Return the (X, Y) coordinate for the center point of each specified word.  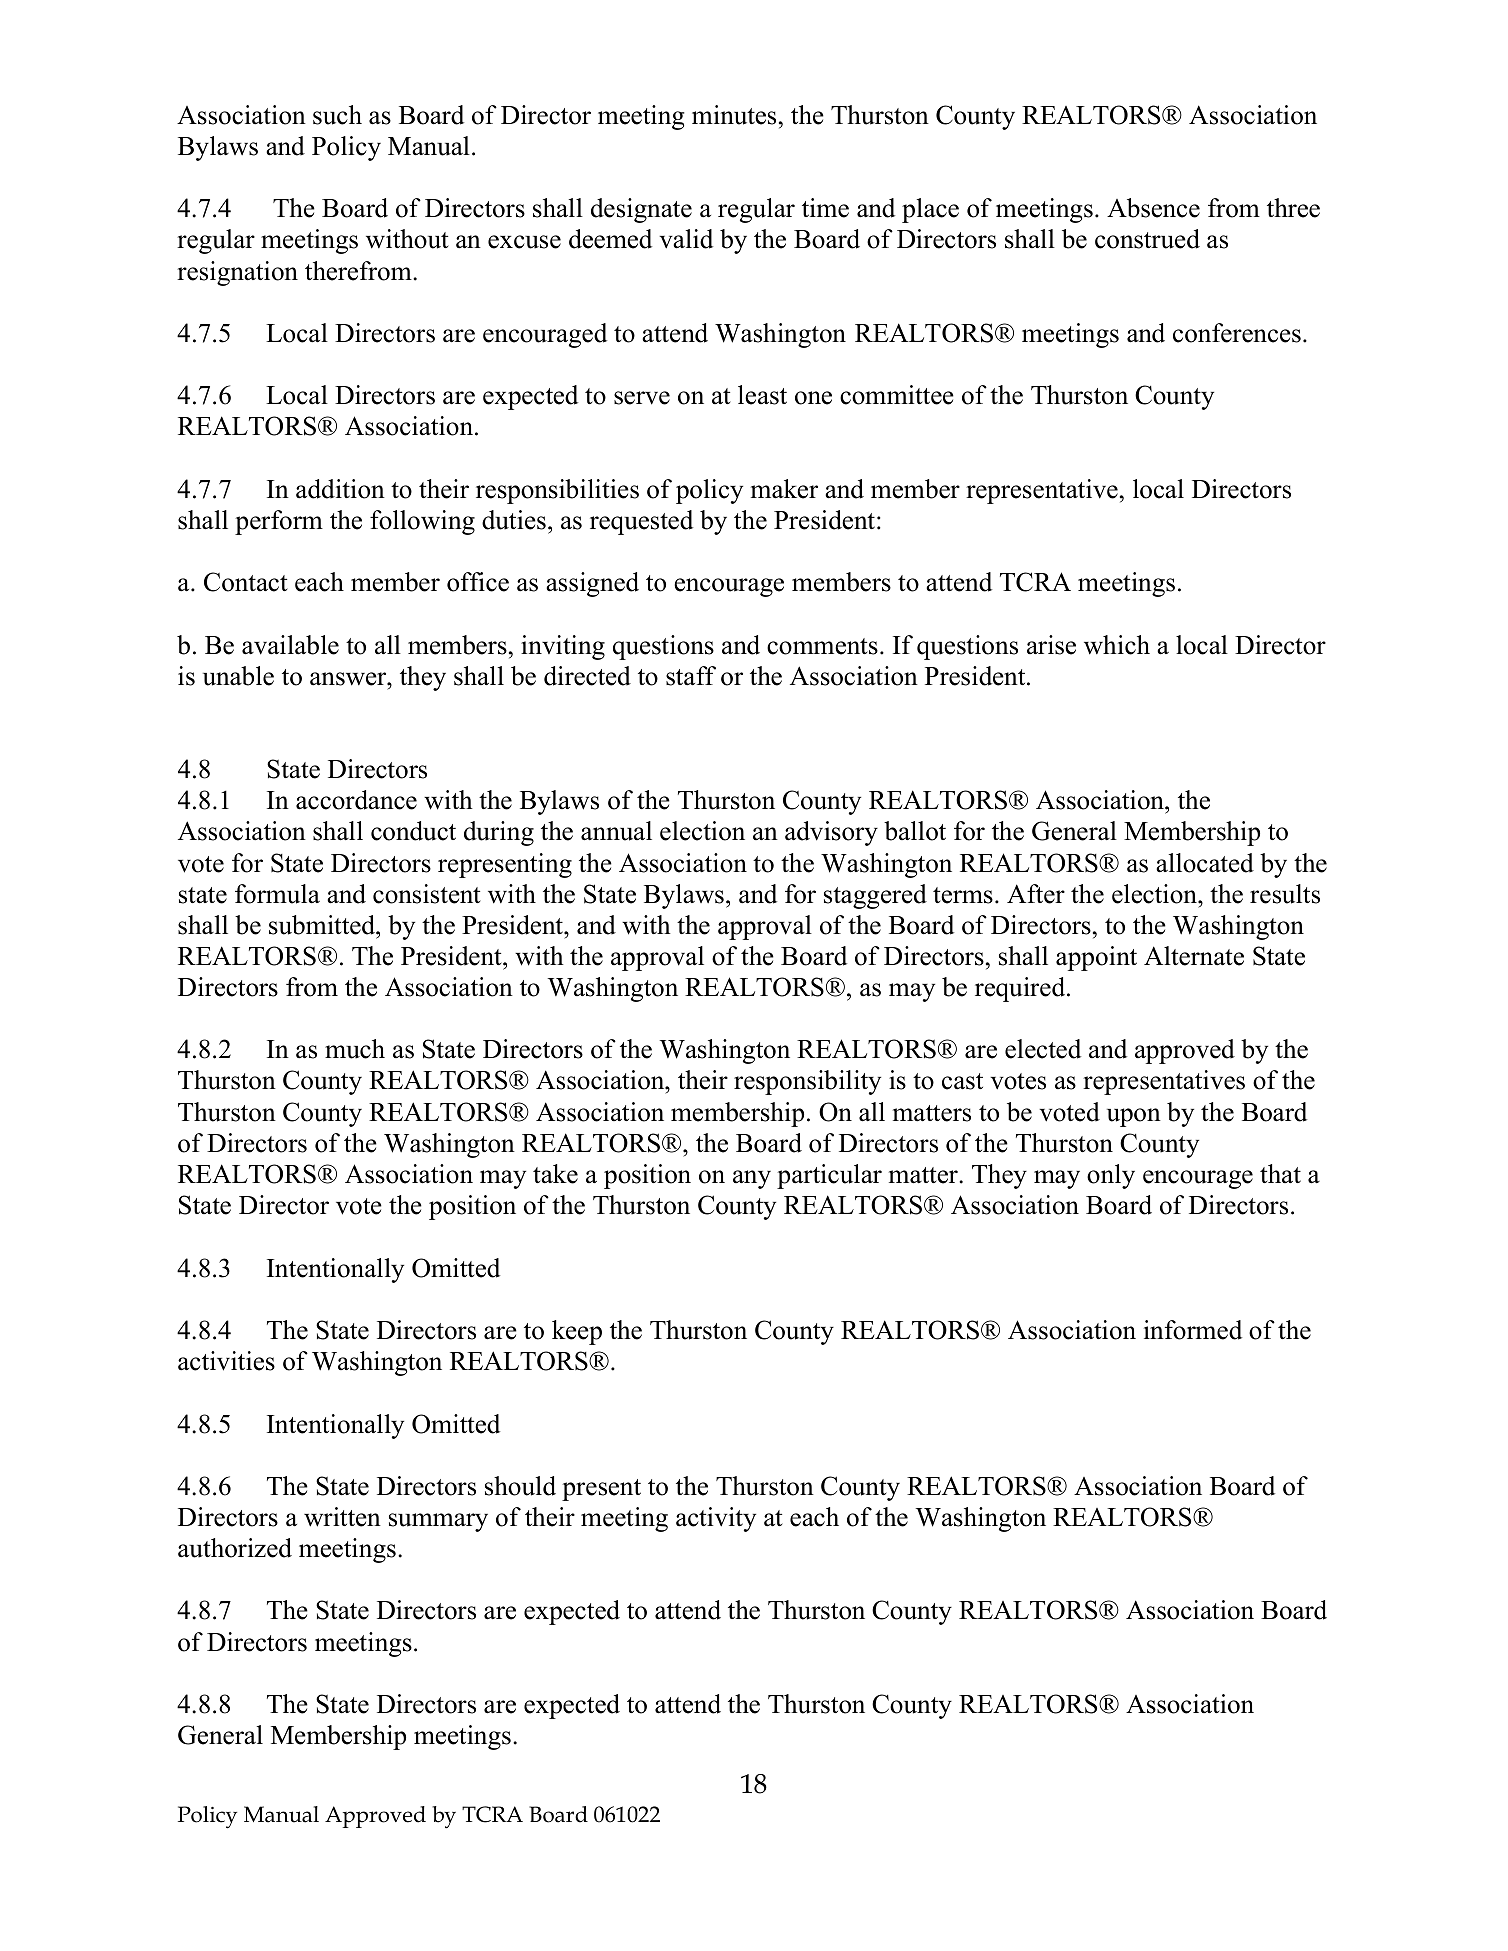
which (1117, 645)
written (342, 1517)
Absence (1153, 208)
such (337, 115)
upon (1134, 1117)
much (355, 1049)
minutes (734, 115)
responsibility (807, 1082)
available (290, 645)
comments (822, 646)
